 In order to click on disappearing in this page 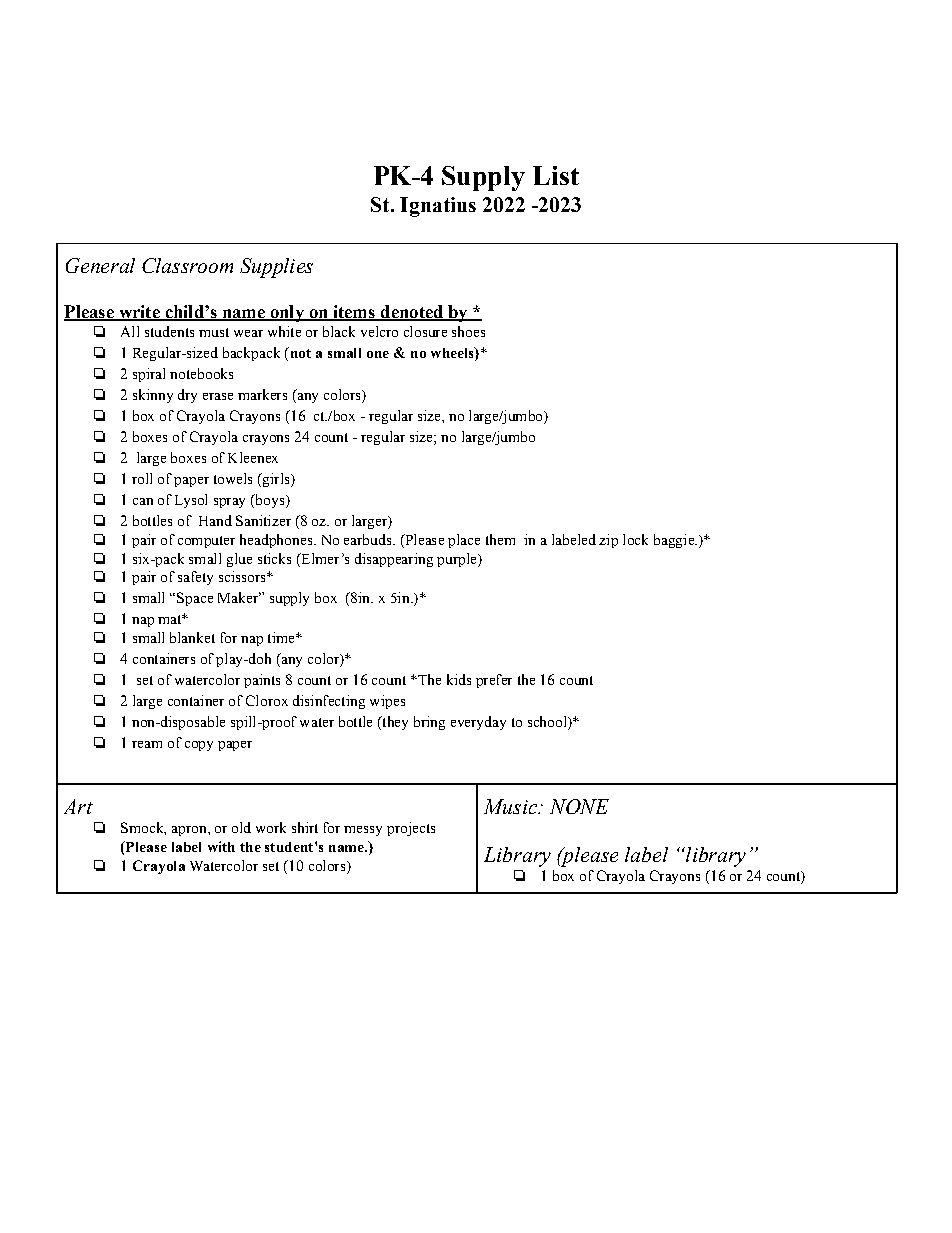, I will do `click(394, 560)`.
